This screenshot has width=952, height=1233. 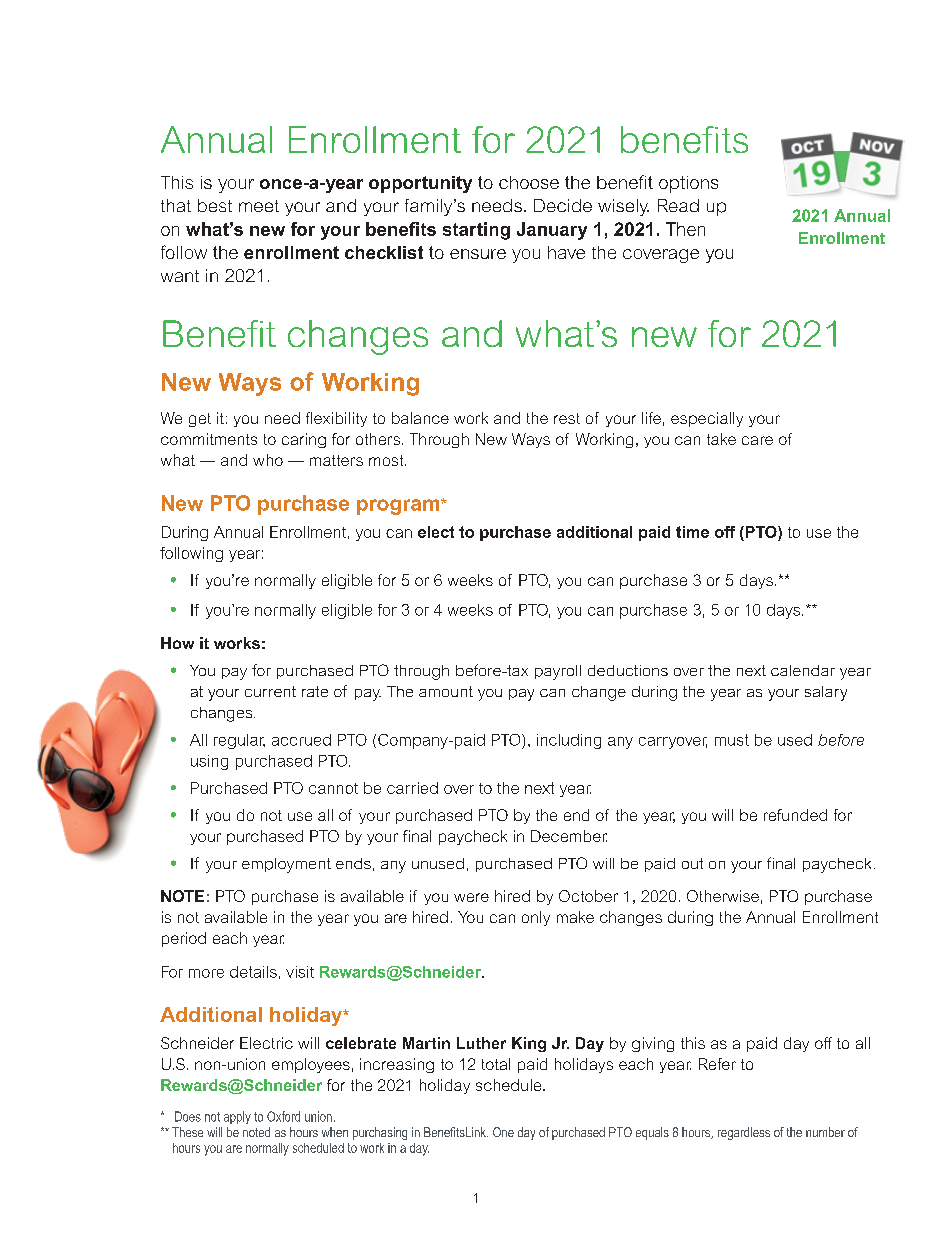 I want to click on current, so click(x=270, y=691).
